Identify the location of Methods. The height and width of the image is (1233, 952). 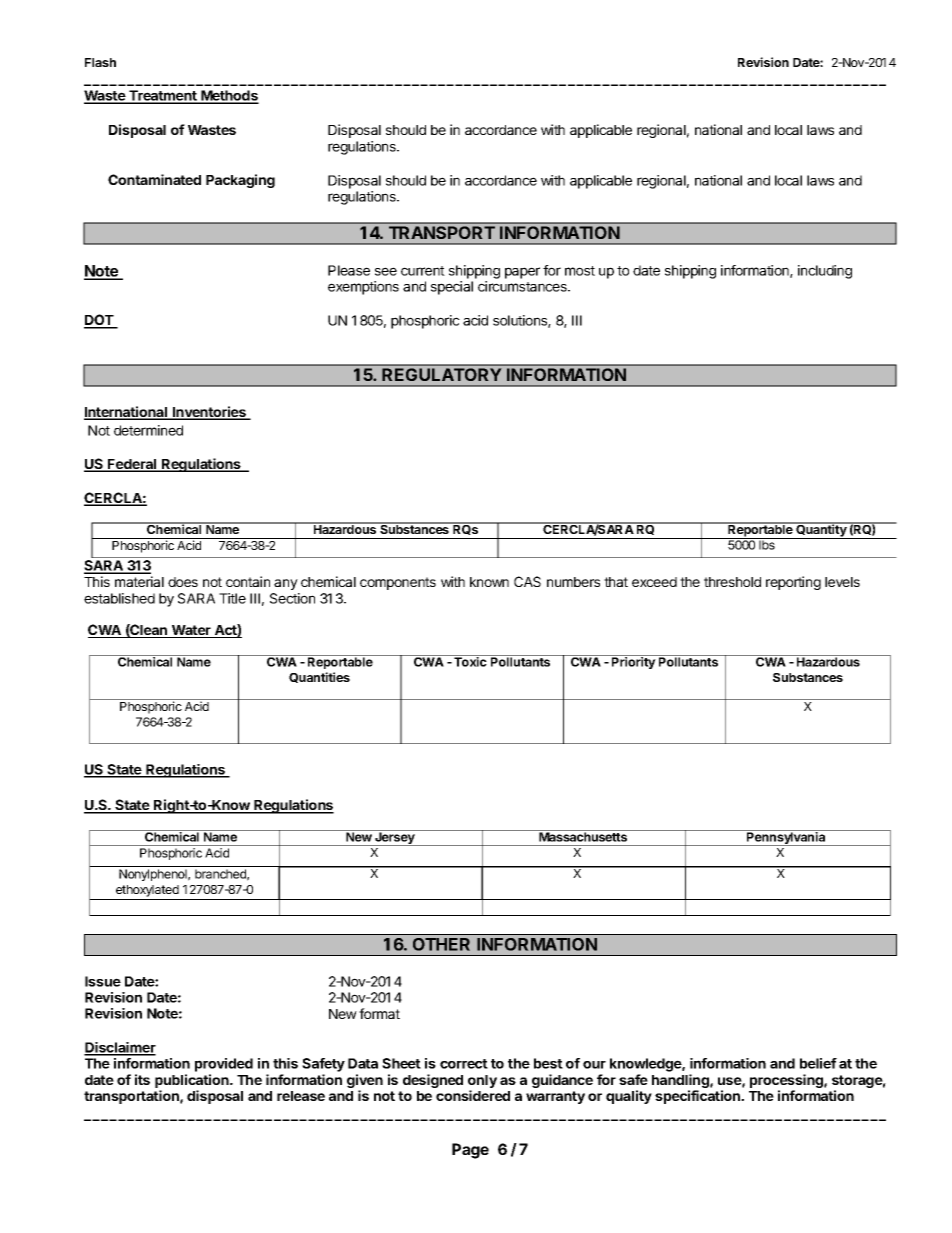
(229, 97).
